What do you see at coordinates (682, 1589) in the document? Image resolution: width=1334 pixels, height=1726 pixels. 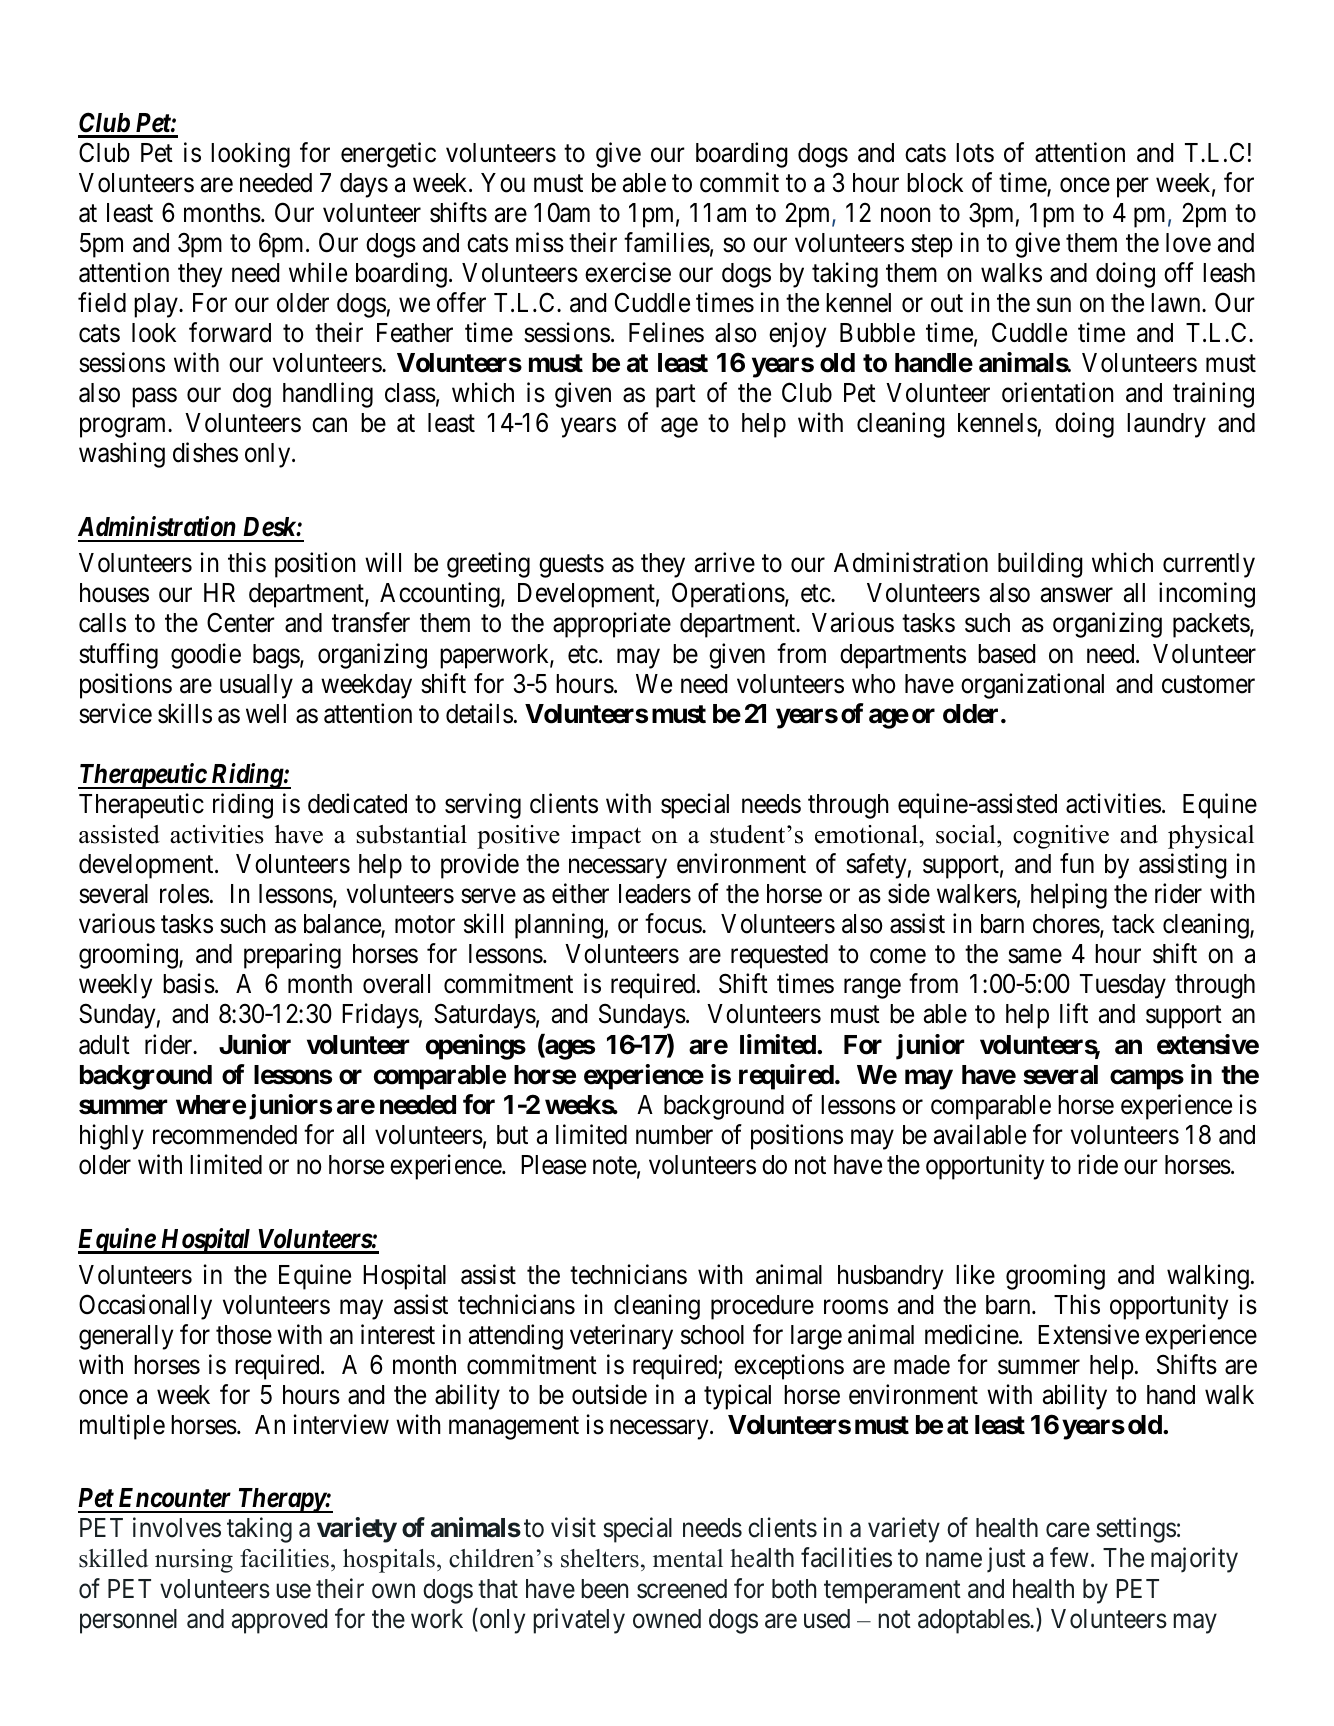 I see `screened` at bounding box center [682, 1589].
